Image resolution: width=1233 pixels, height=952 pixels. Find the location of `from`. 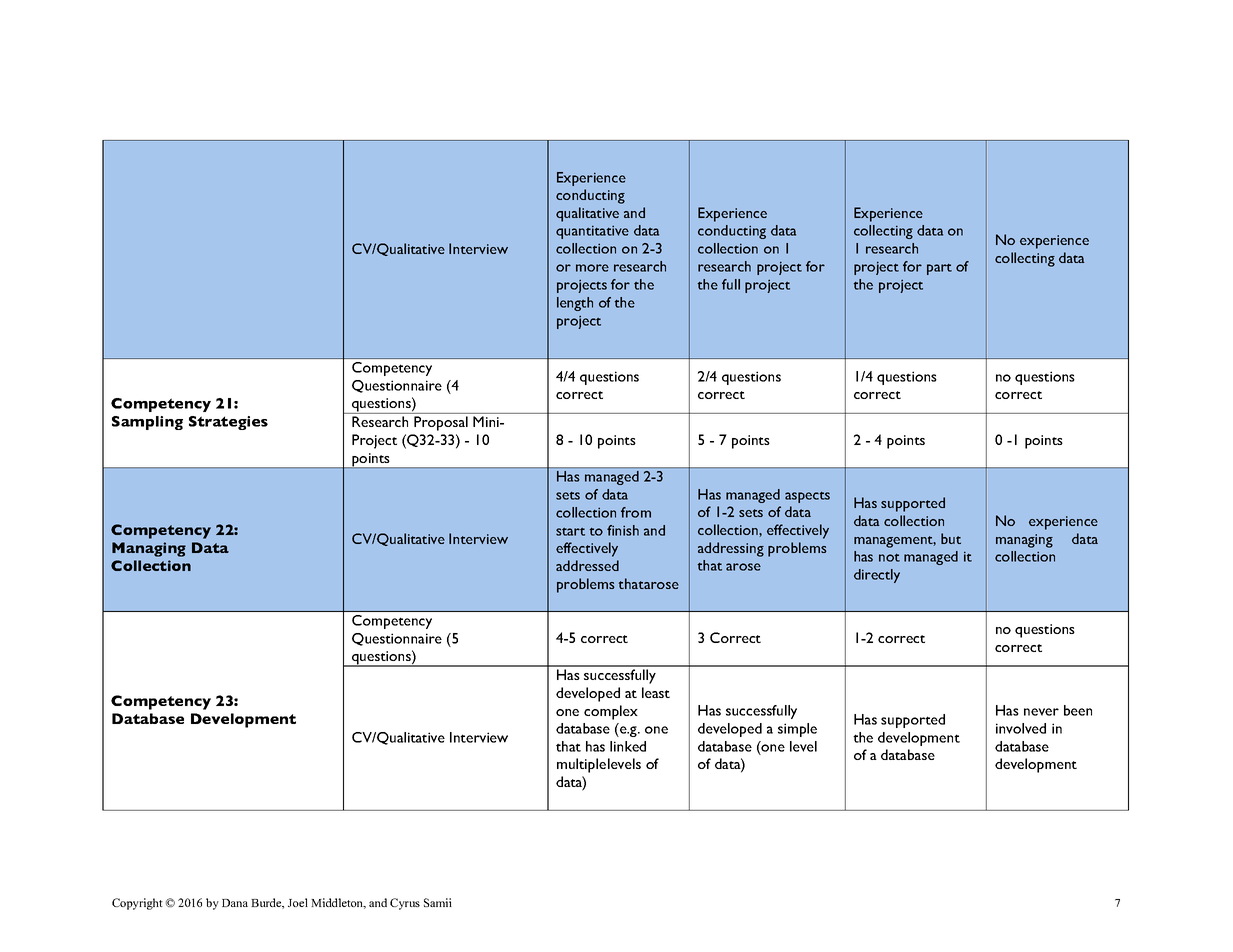

from is located at coordinates (636, 512).
